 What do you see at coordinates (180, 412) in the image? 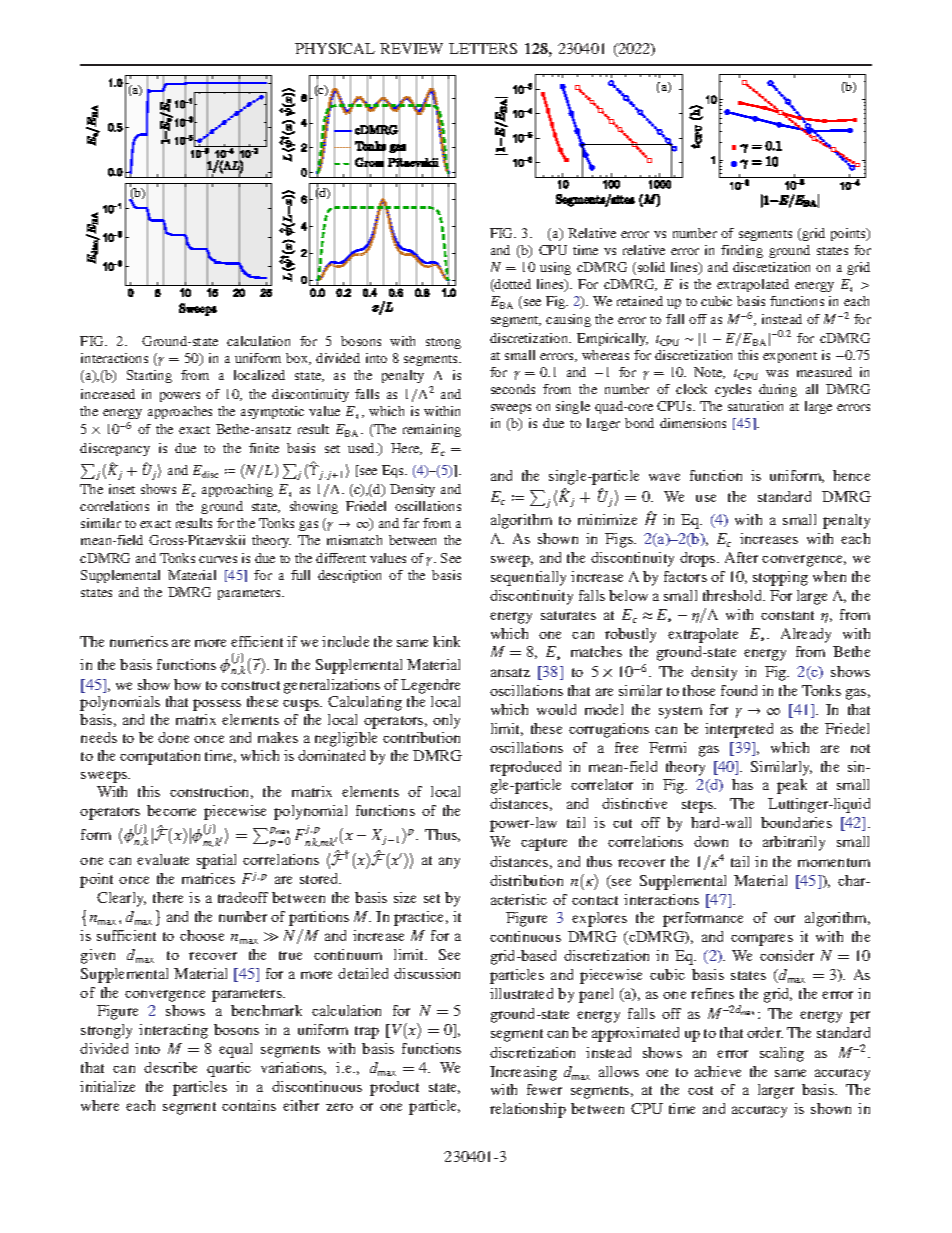
I see `approaches` at bounding box center [180, 412].
